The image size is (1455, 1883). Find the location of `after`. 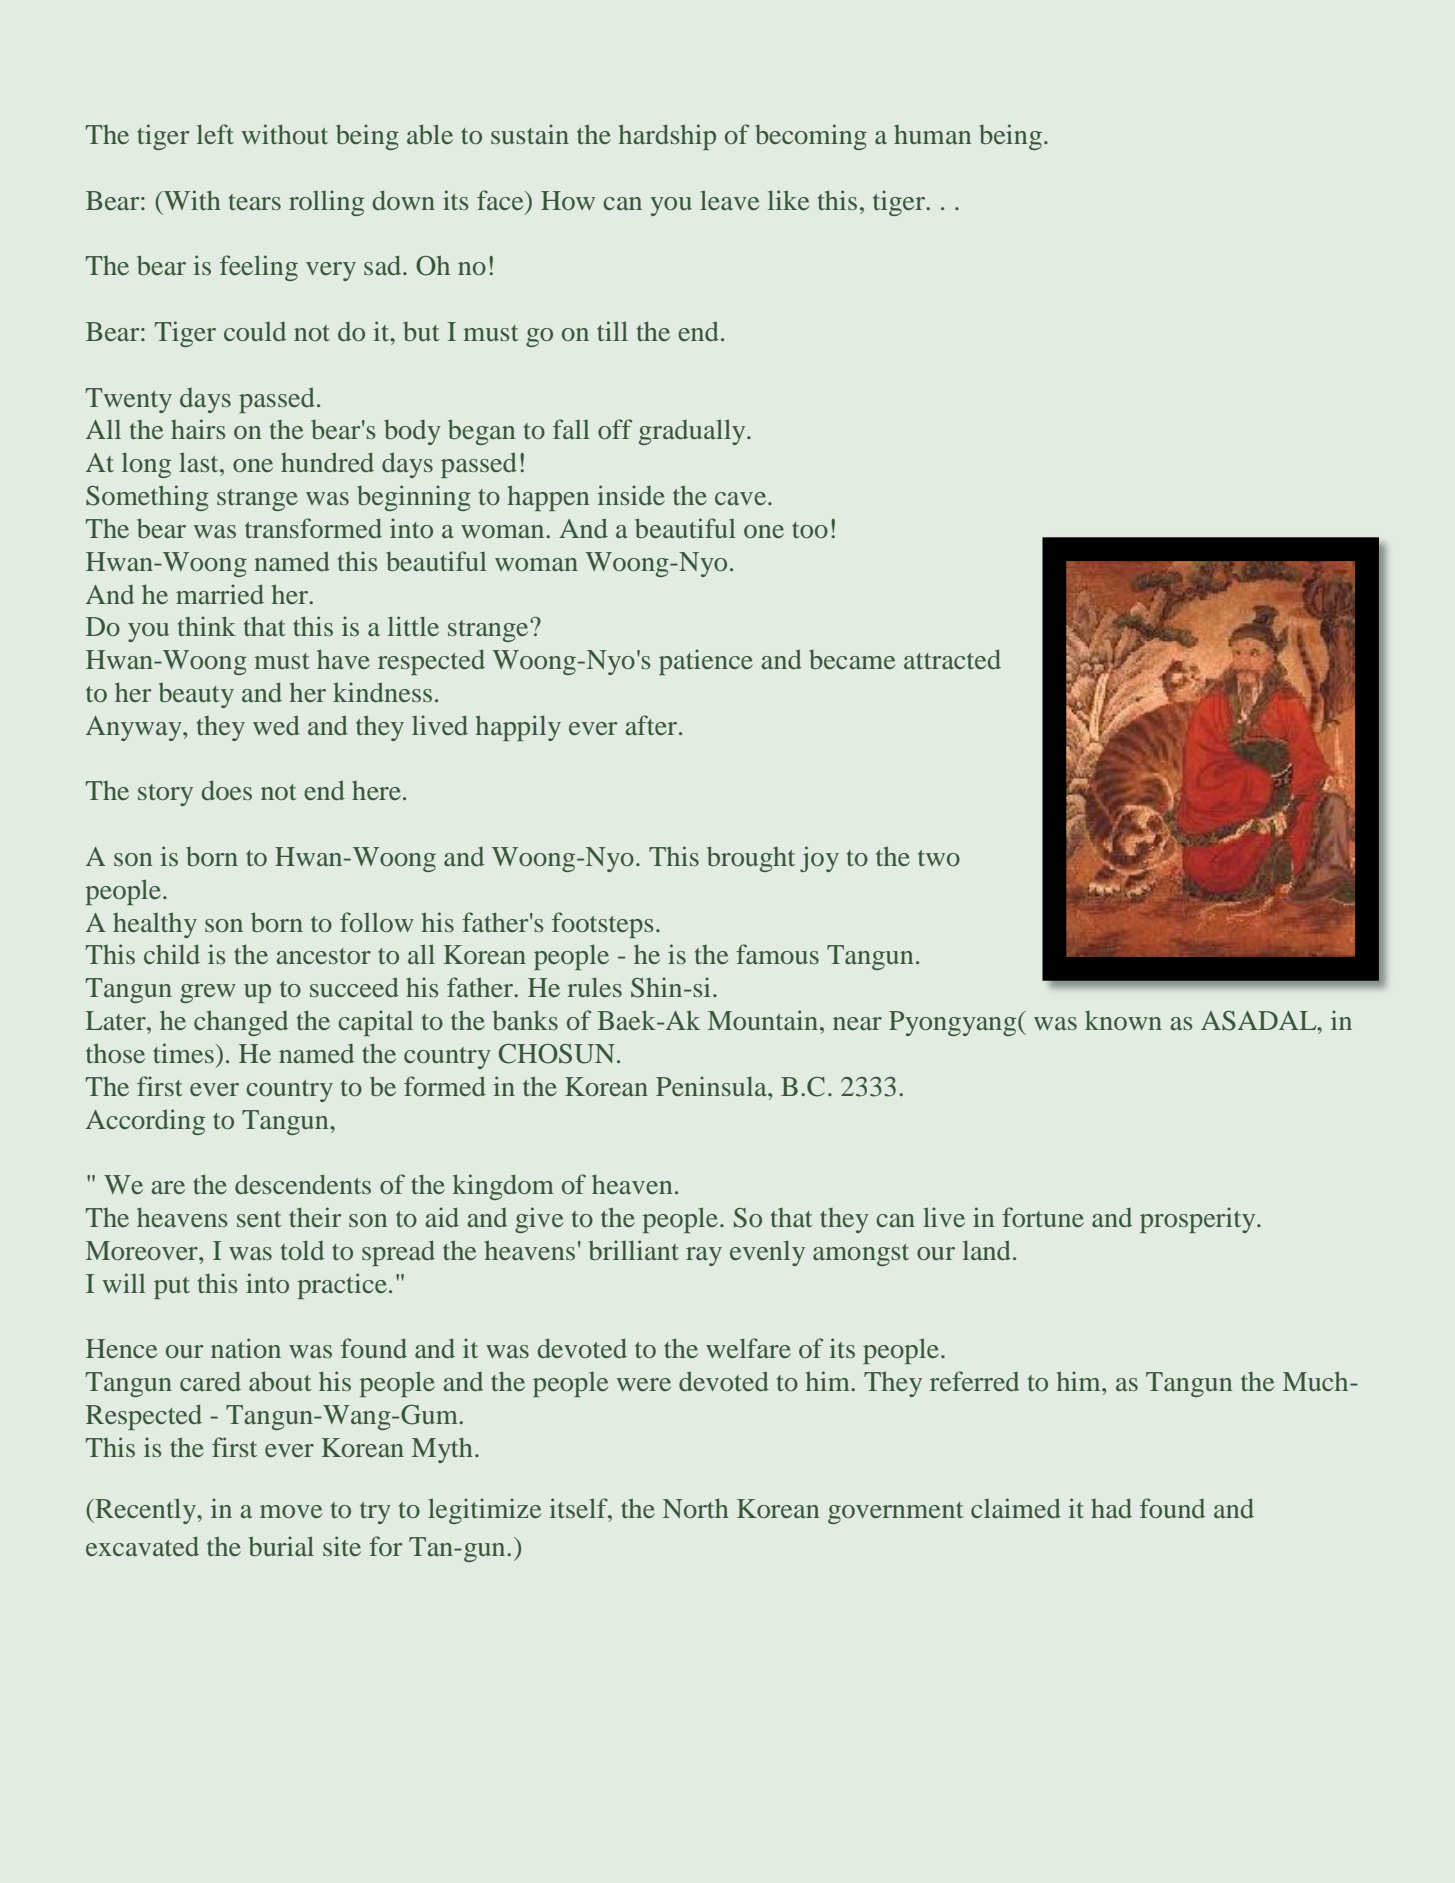

after is located at coordinates (652, 725).
